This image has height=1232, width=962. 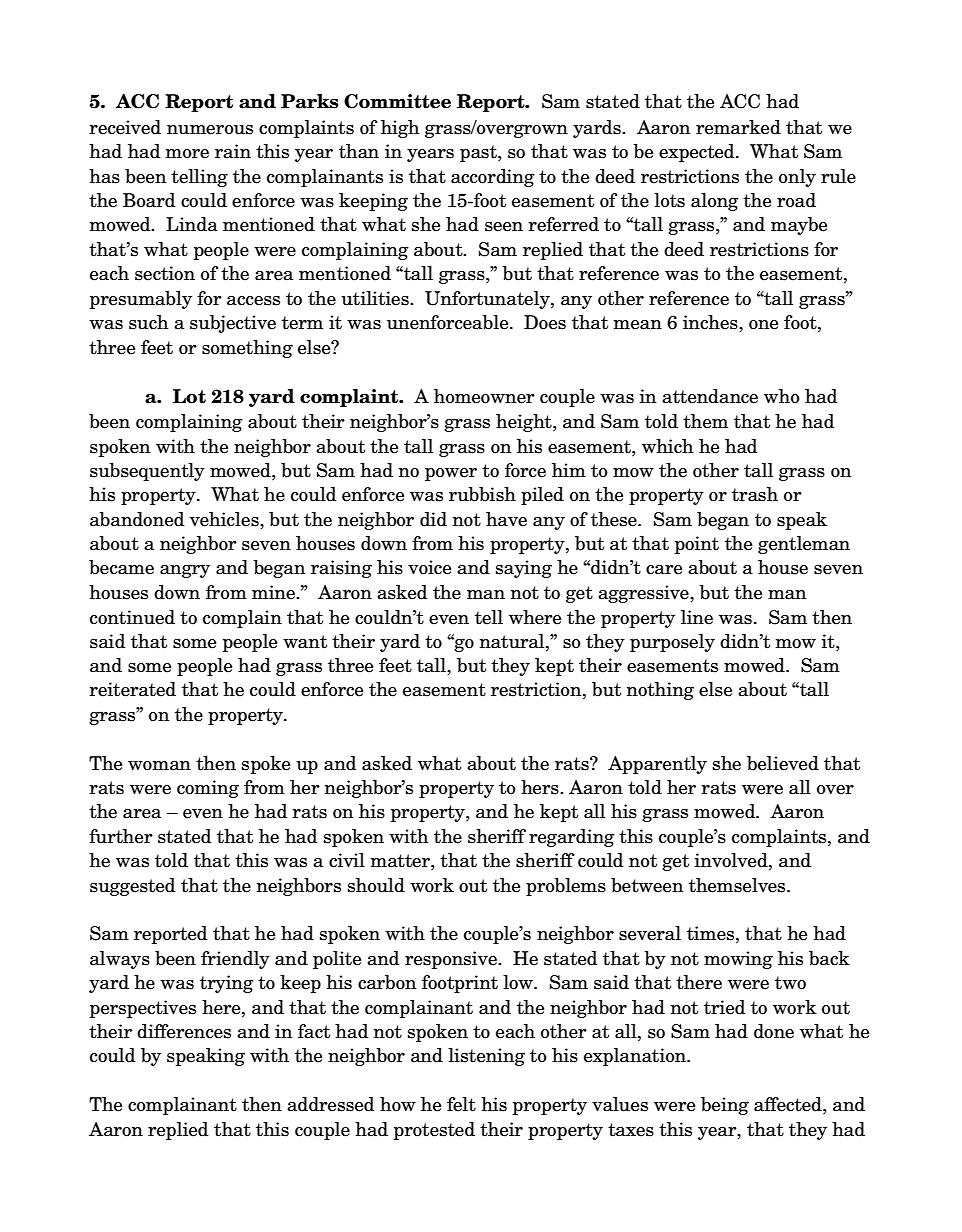 What do you see at coordinates (210, 130) in the image?
I see `numerous` at bounding box center [210, 130].
